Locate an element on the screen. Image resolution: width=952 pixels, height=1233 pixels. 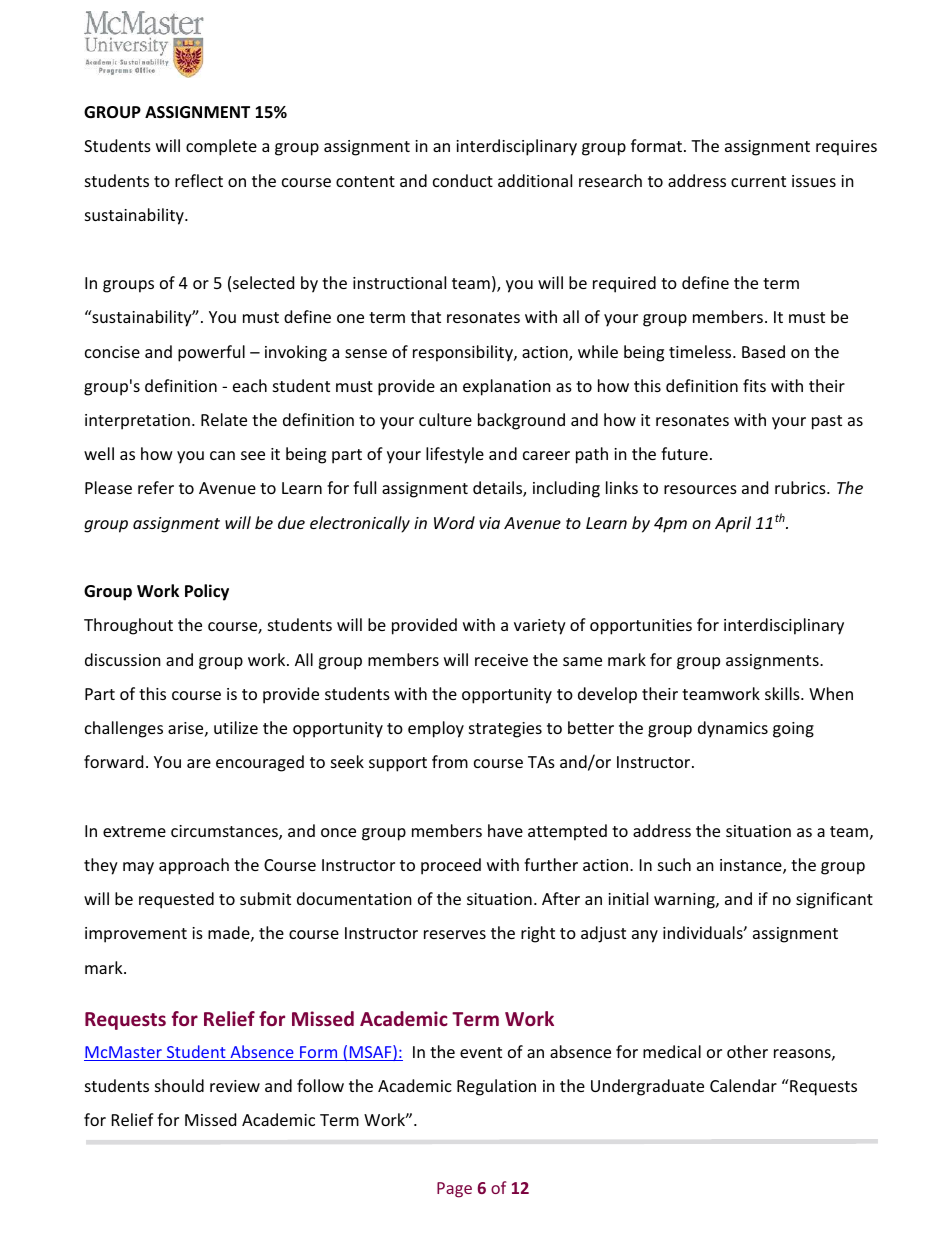
refer is located at coordinates (156, 487).
